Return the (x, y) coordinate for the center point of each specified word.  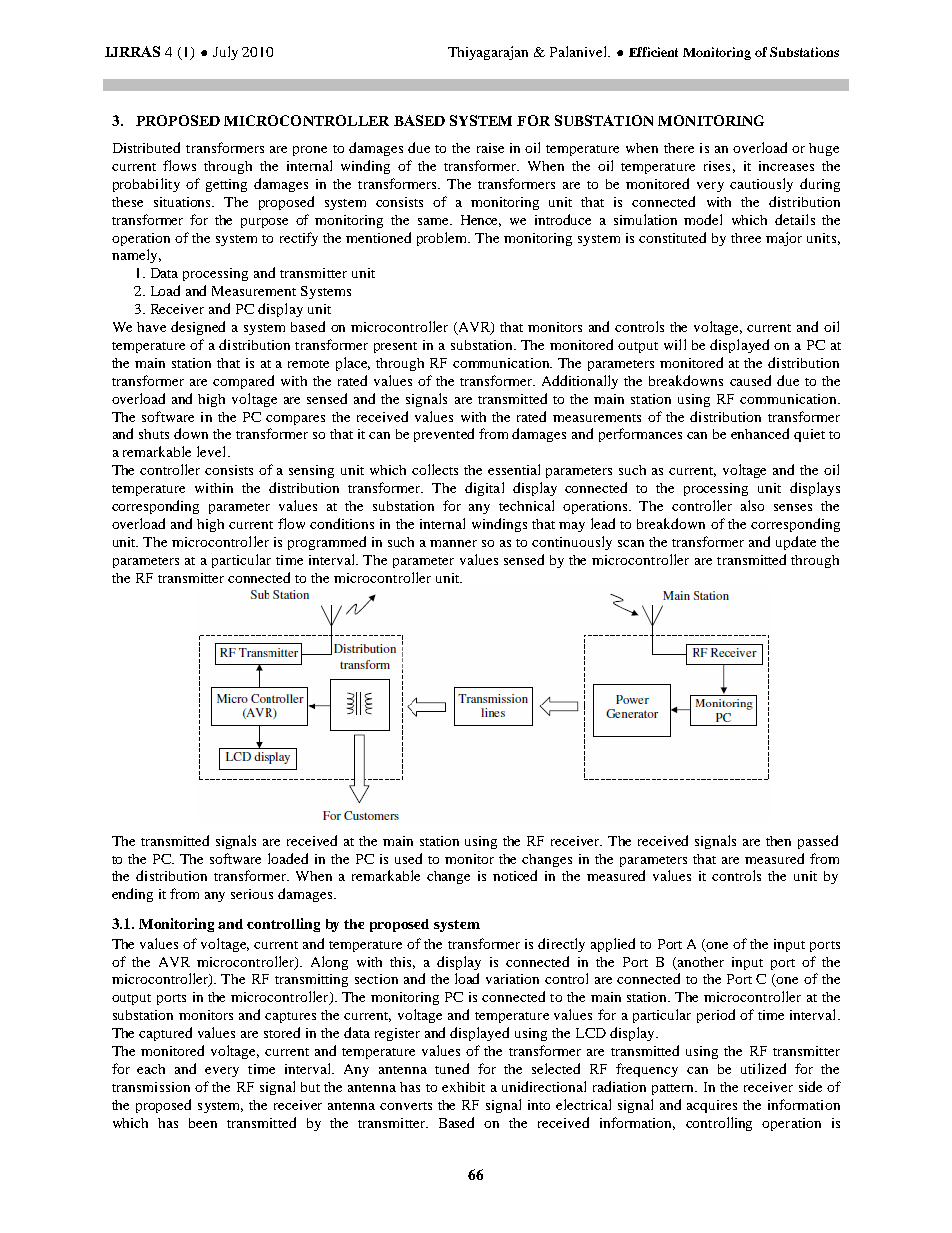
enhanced (760, 433)
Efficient (653, 52)
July (225, 53)
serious (252, 894)
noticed (515, 875)
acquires (712, 1106)
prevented (444, 435)
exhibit (463, 1087)
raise (490, 148)
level (213, 451)
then (778, 841)
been (203, 1123)
